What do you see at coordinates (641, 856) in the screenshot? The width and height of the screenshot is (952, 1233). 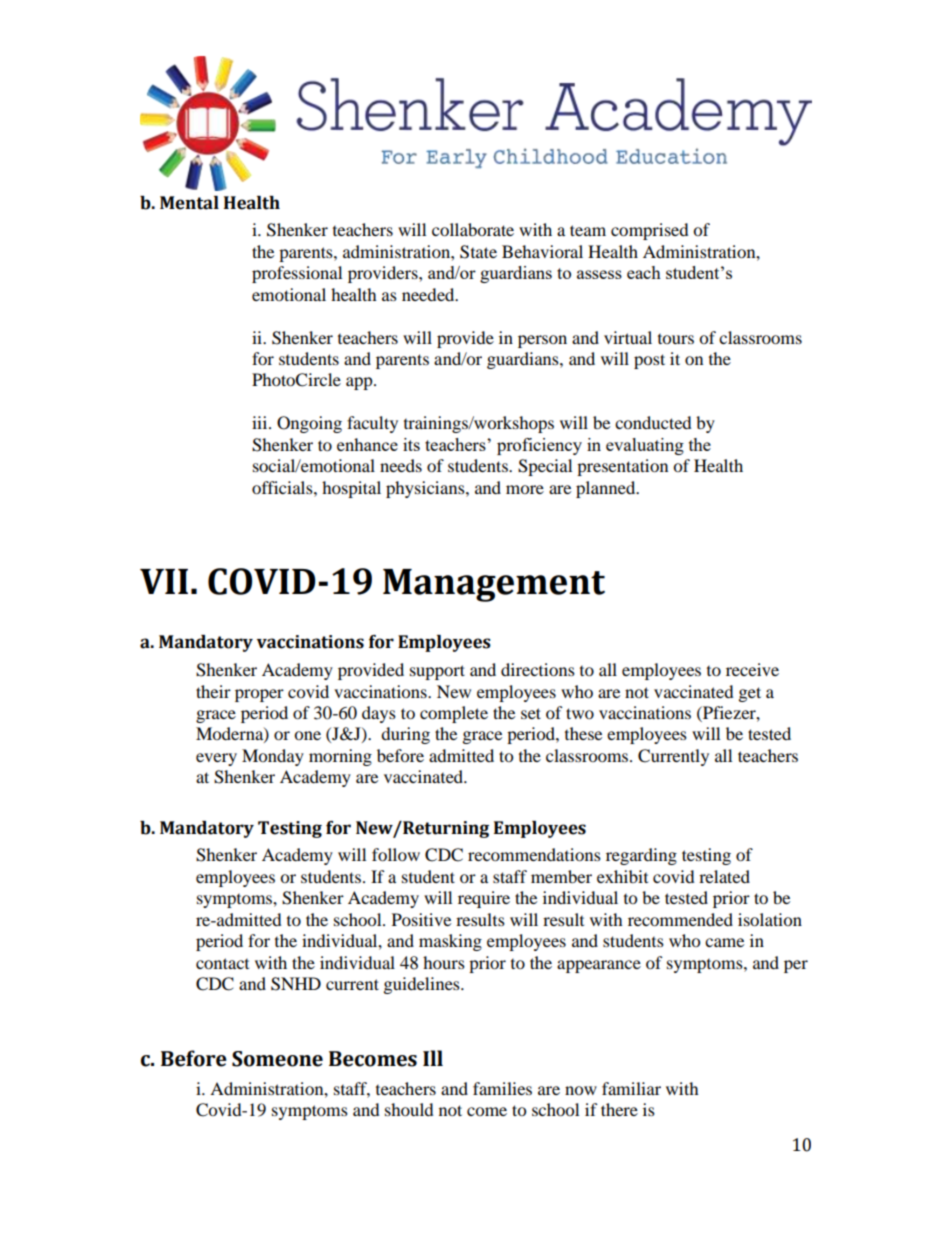 I see `regarding` at bounding box center [641, 856].
